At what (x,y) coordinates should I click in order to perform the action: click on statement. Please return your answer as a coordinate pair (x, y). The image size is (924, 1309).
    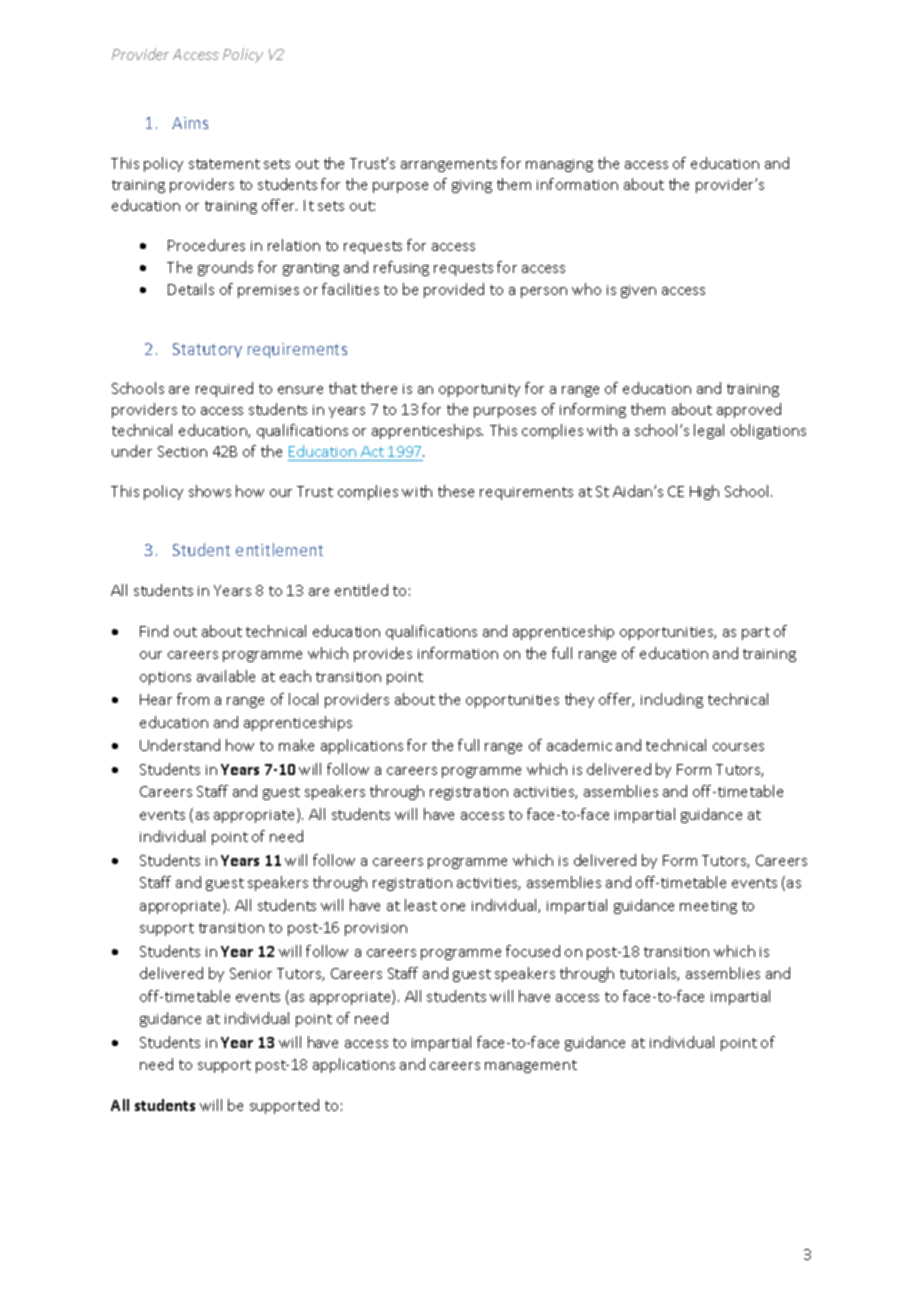
    Looking at the image, I should click on (224, 164).
